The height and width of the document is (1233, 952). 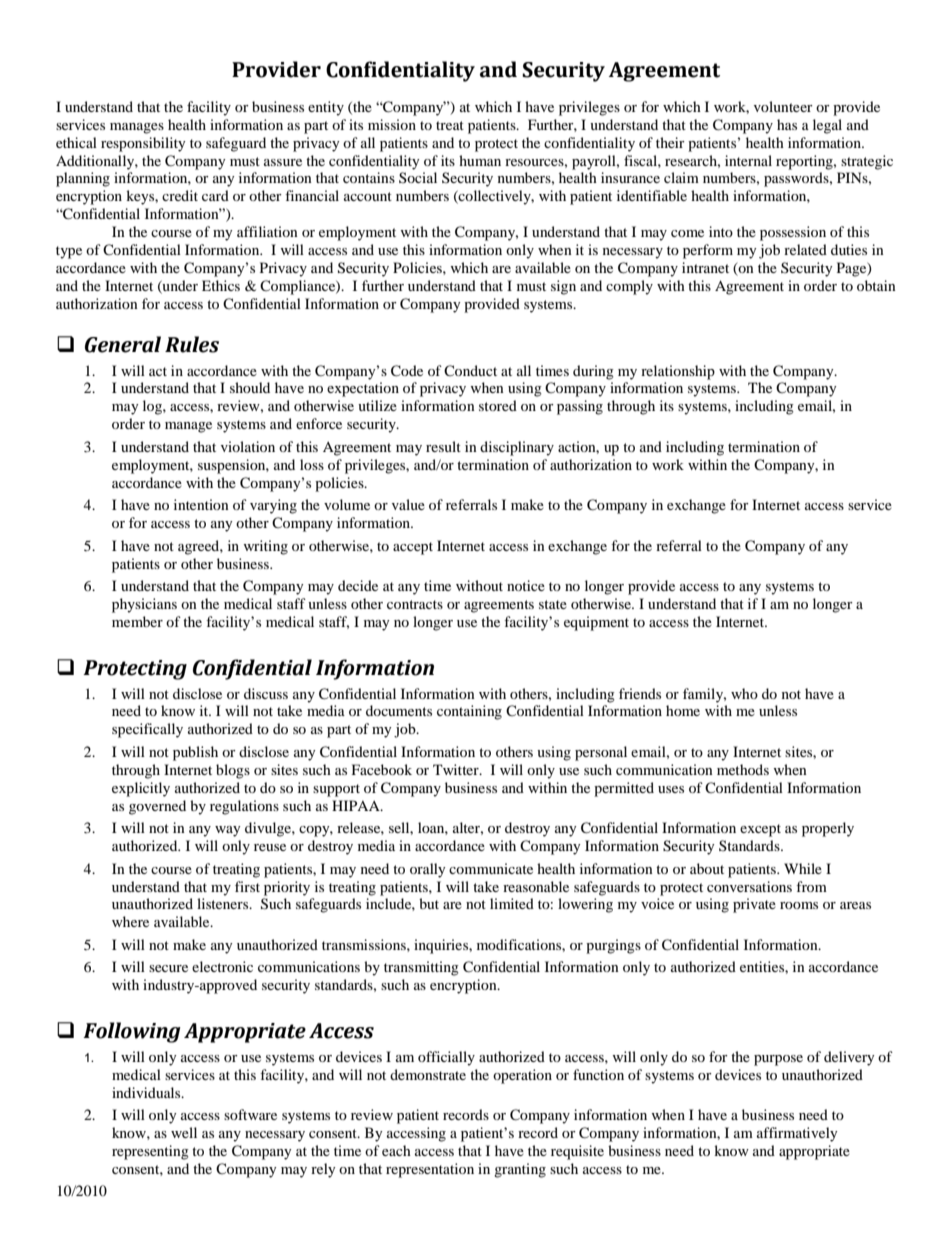 What do you see at coordinates (787, 124) in the document?
I see `has` at bounding box center [787, 124].
